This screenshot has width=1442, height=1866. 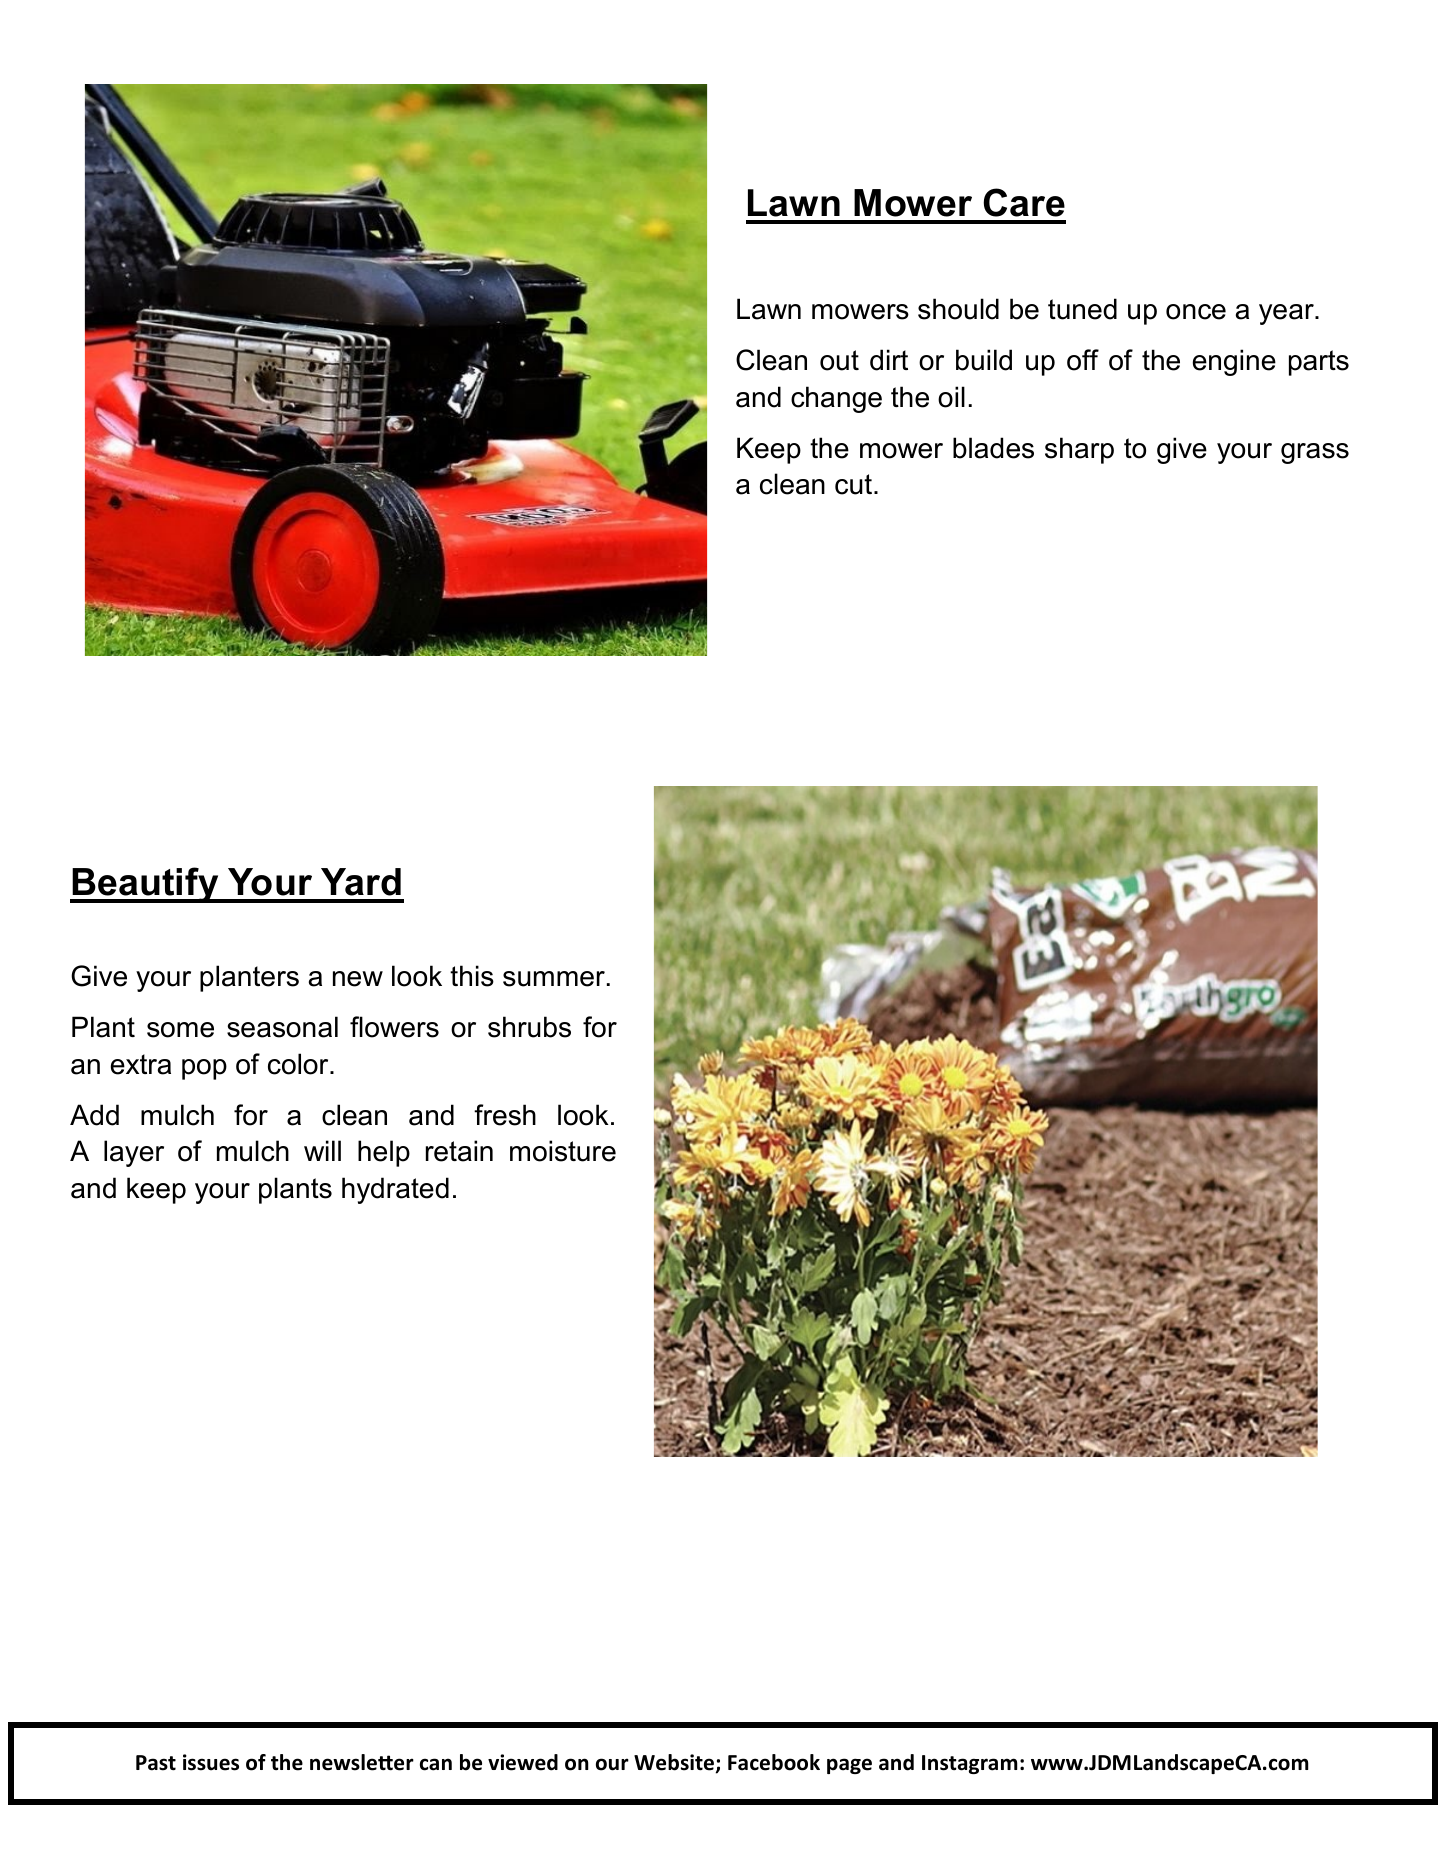 What do you see at coordinates (675, 1763) in the screenshot?
I see `Website` at bounding box center [675, 1763].
